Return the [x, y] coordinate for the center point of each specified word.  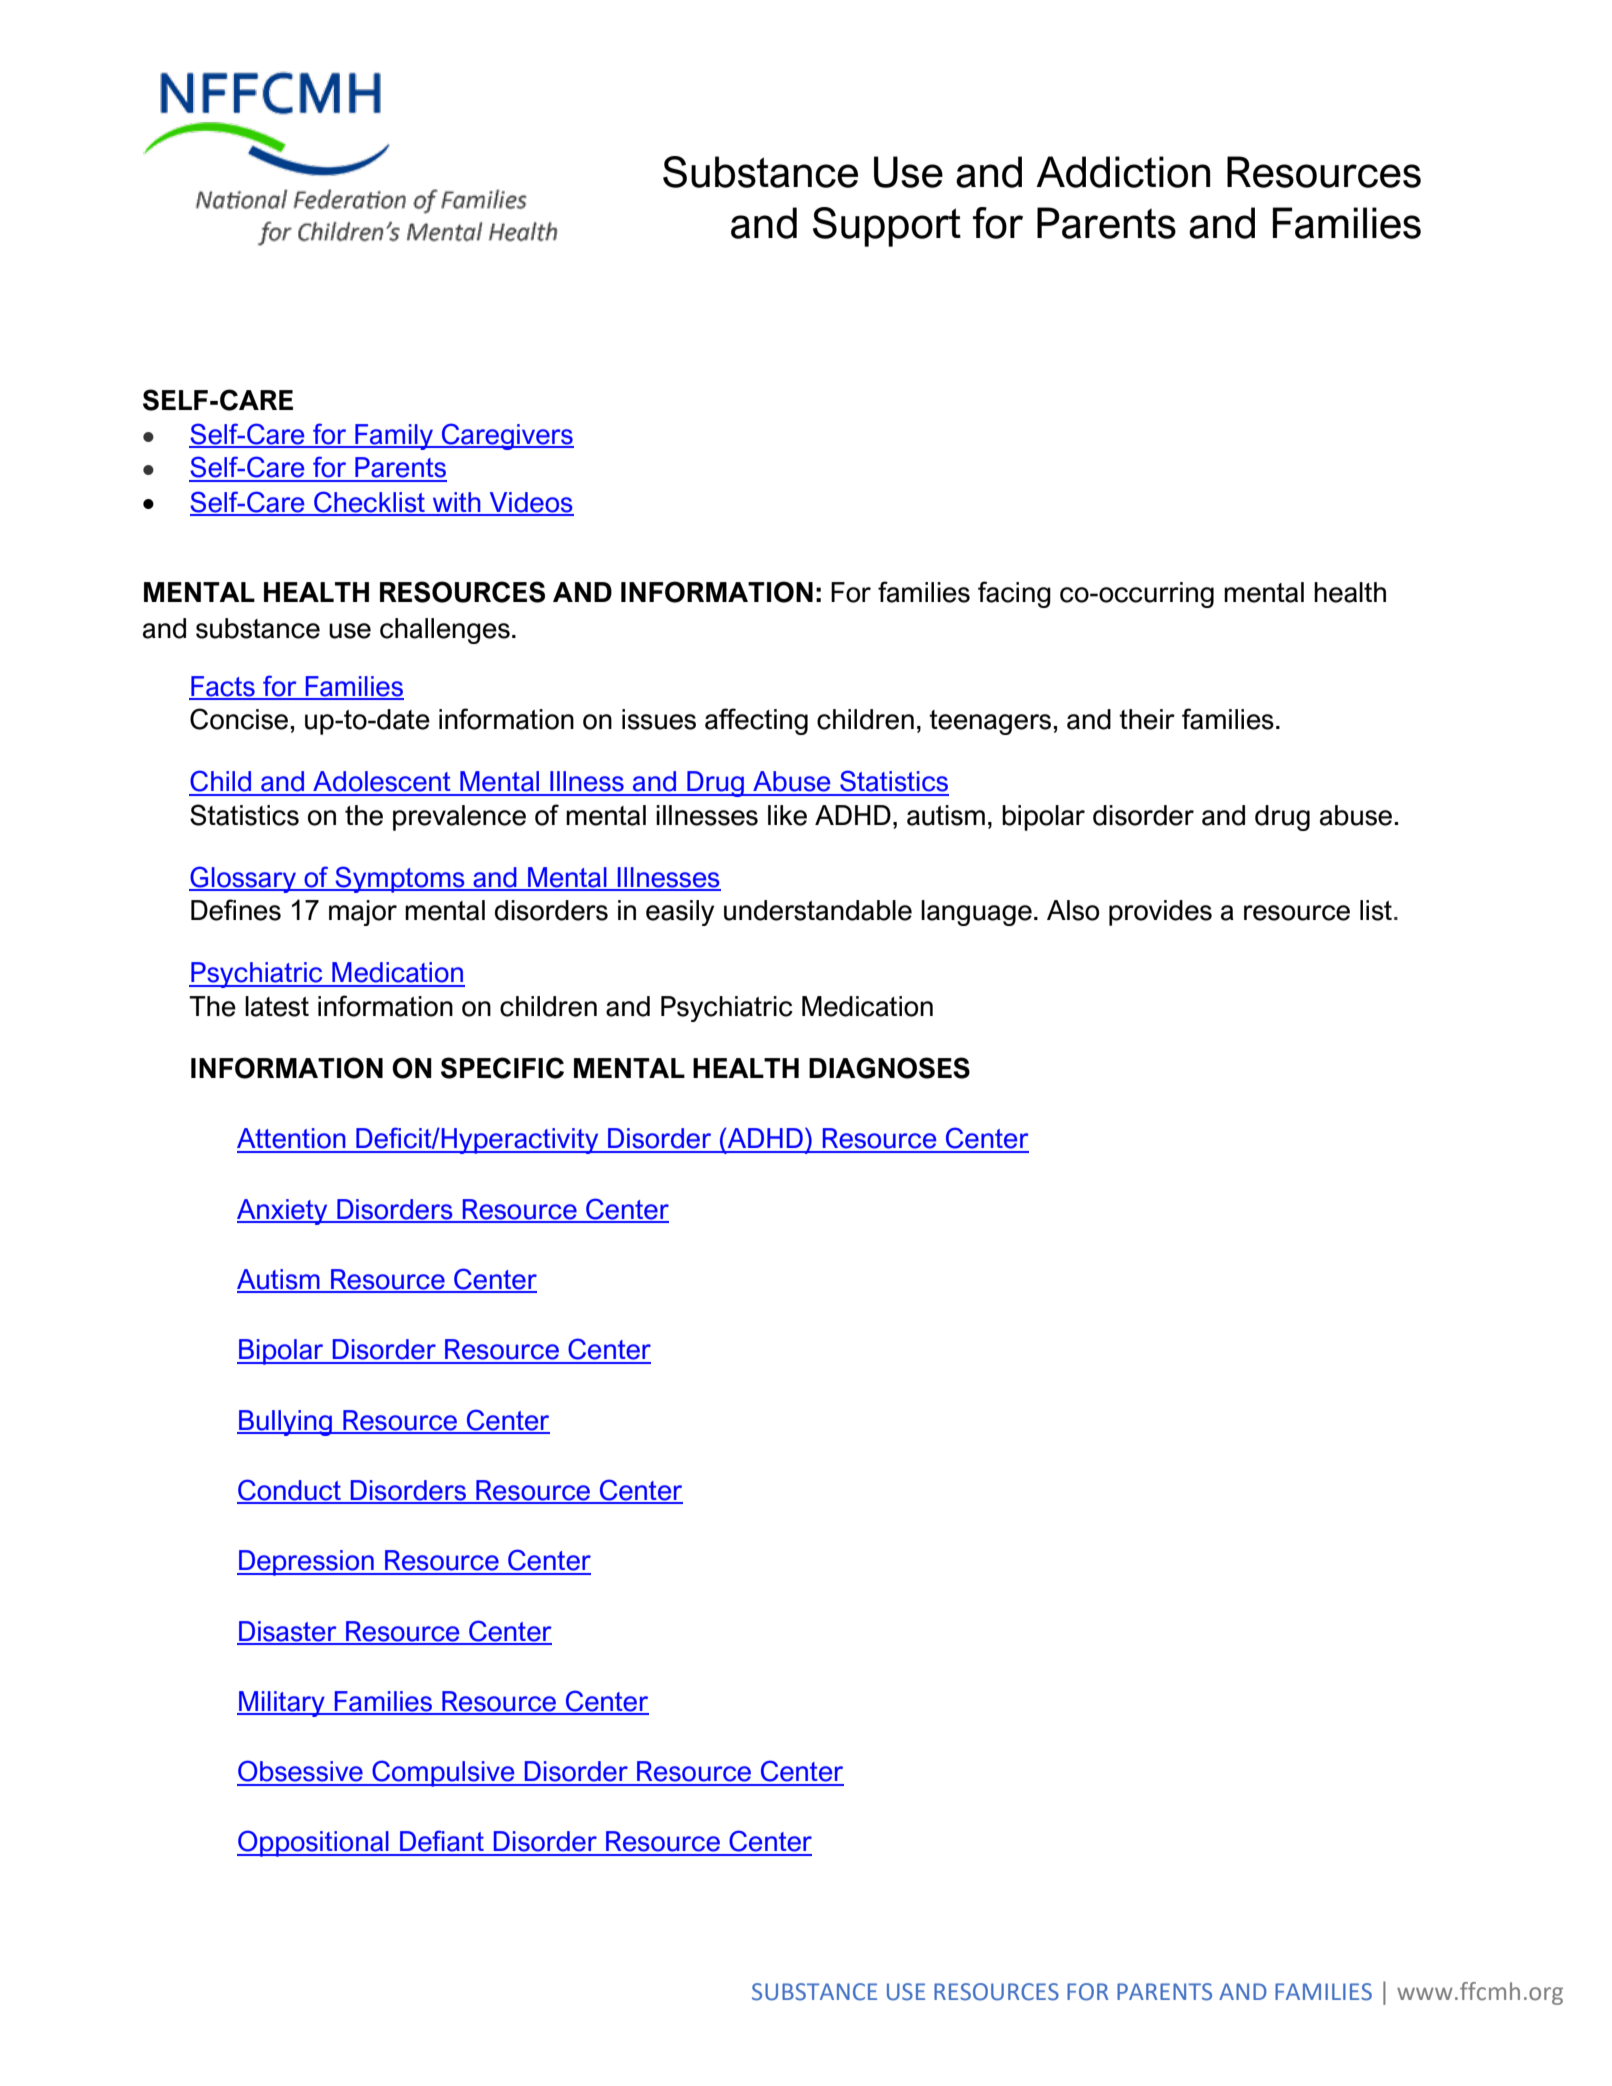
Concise [239, 719]
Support [887, 227]
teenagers [990, 722]
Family [394, 437]
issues [659, 719]
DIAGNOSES [889, 1068]
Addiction [1123, 172]
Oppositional [314, 1843]
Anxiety [283, 1212]
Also [1073, 910]
